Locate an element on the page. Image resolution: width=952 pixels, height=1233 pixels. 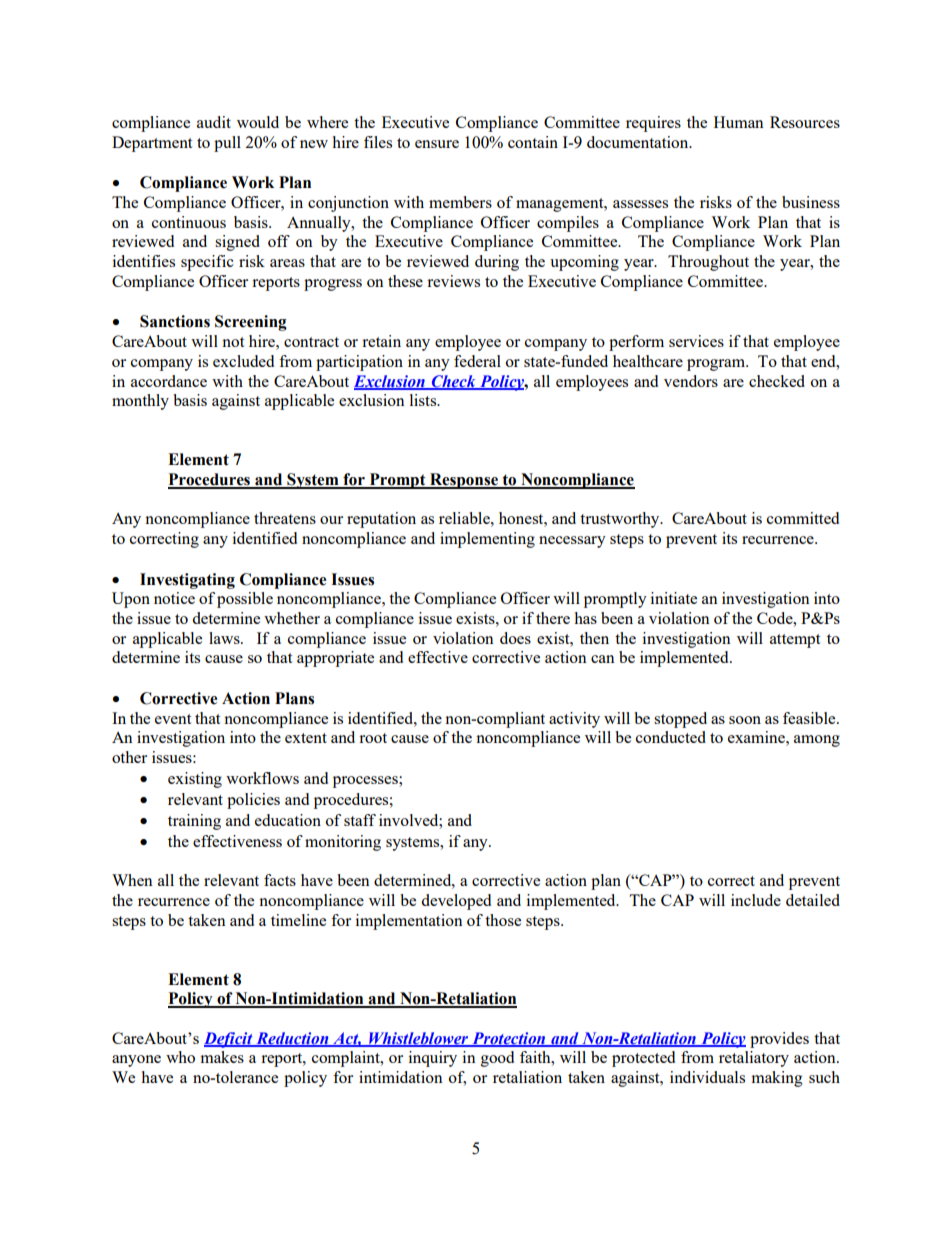
developed is located at coordinates (456, 902).
